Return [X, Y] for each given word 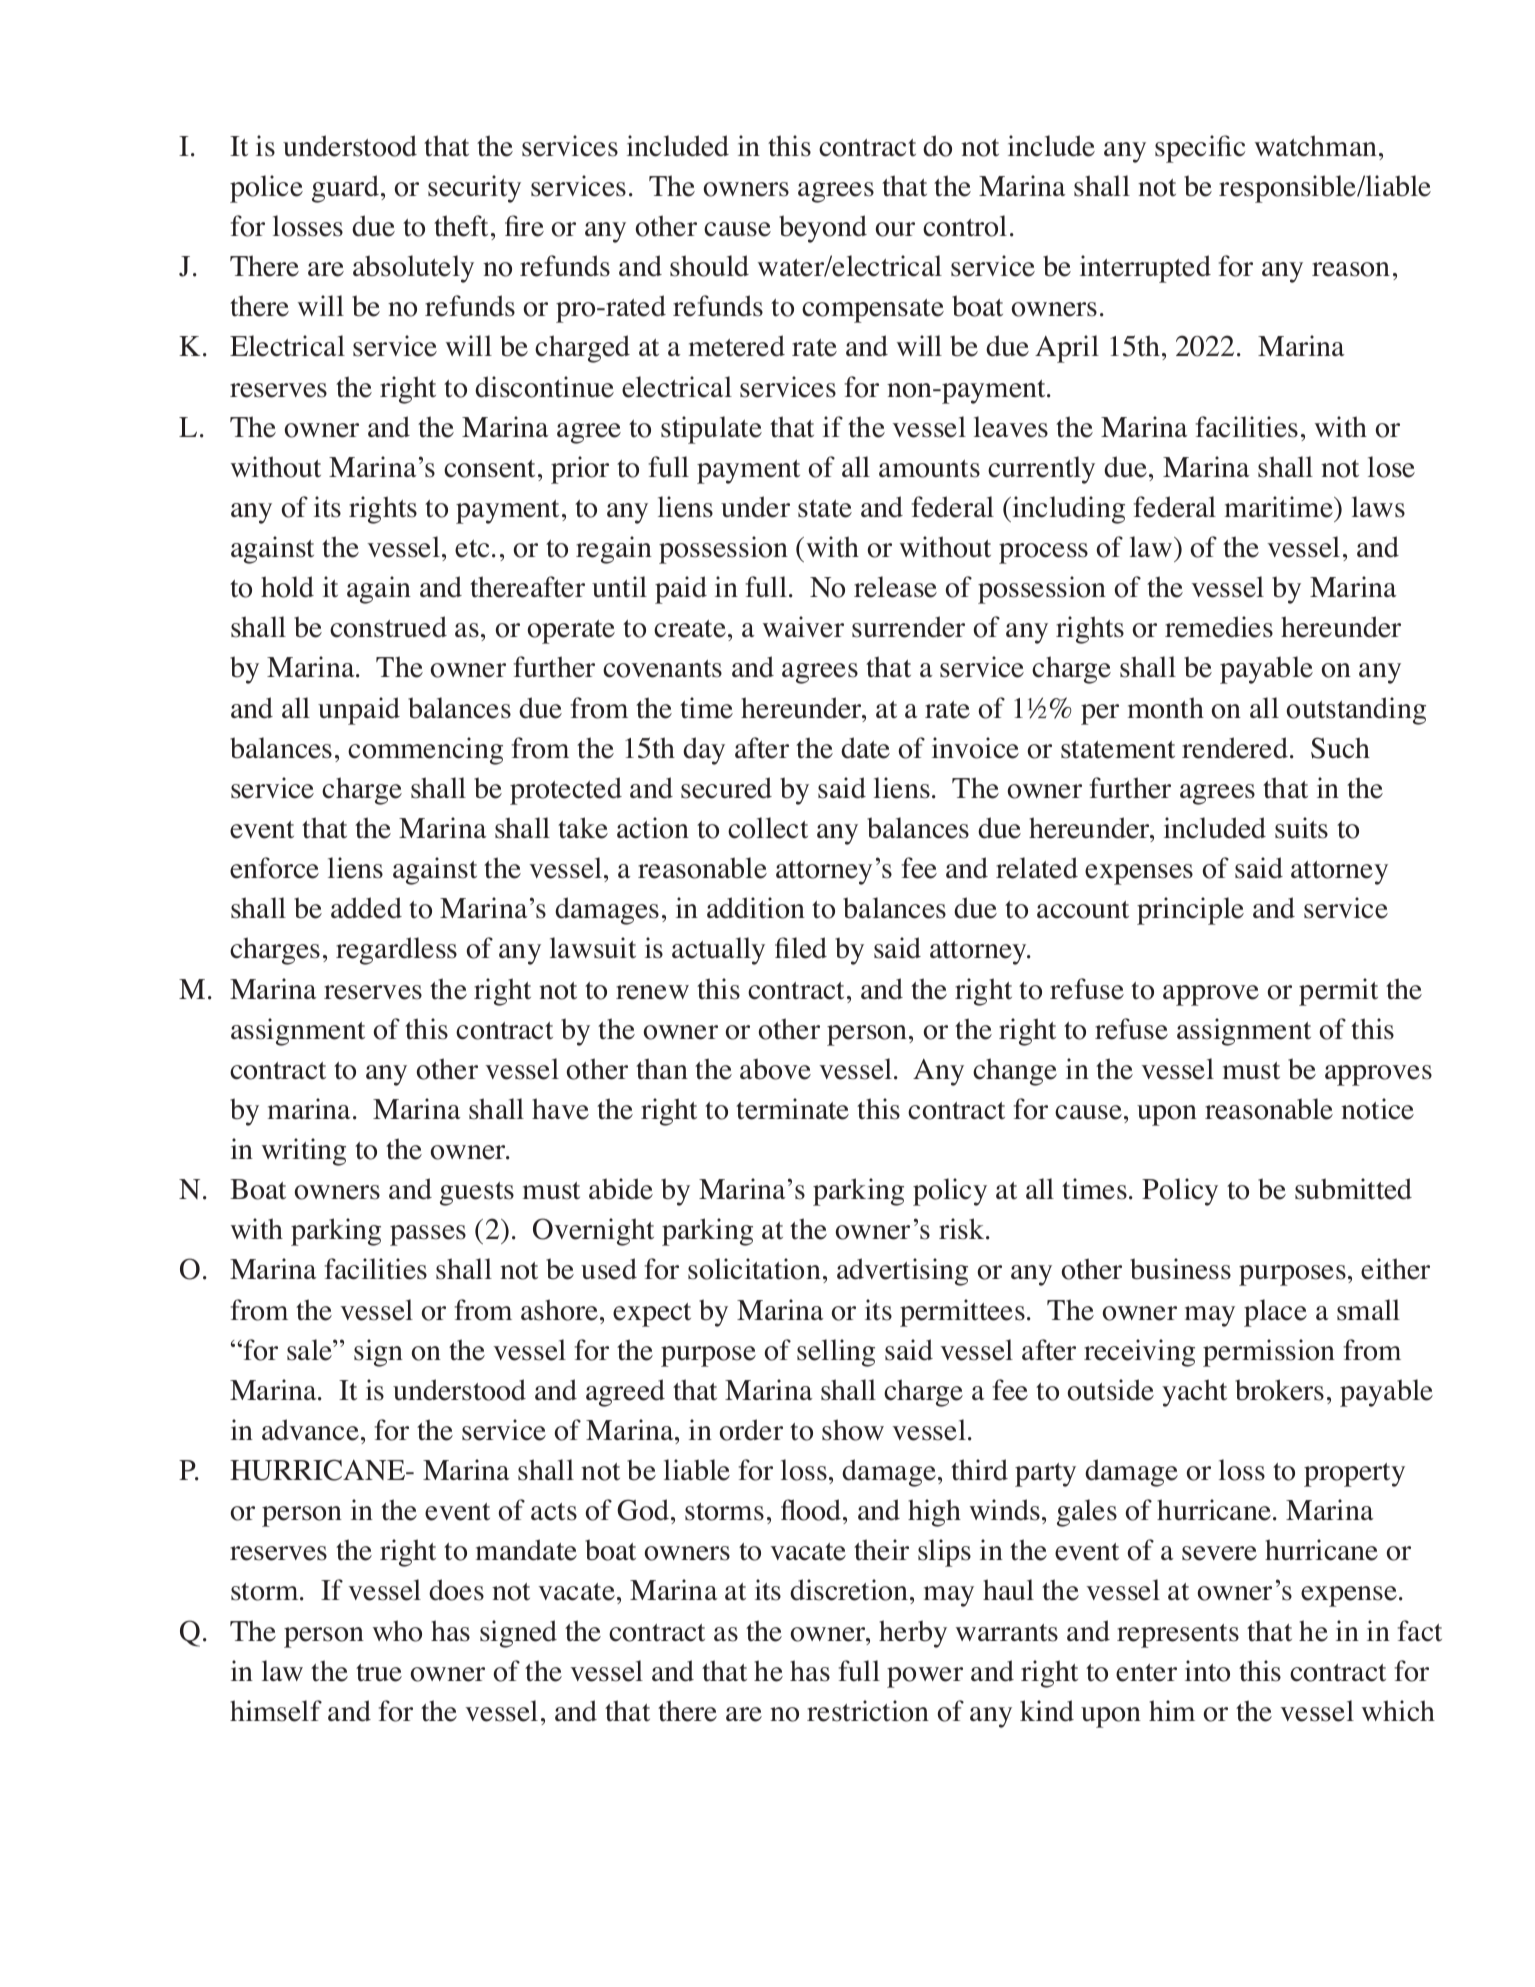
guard [347, 189]
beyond [823, 229]
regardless [396, 951]
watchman [1317, 146]
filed [801, 948]
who [397, 1631]
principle [1190, 911]
